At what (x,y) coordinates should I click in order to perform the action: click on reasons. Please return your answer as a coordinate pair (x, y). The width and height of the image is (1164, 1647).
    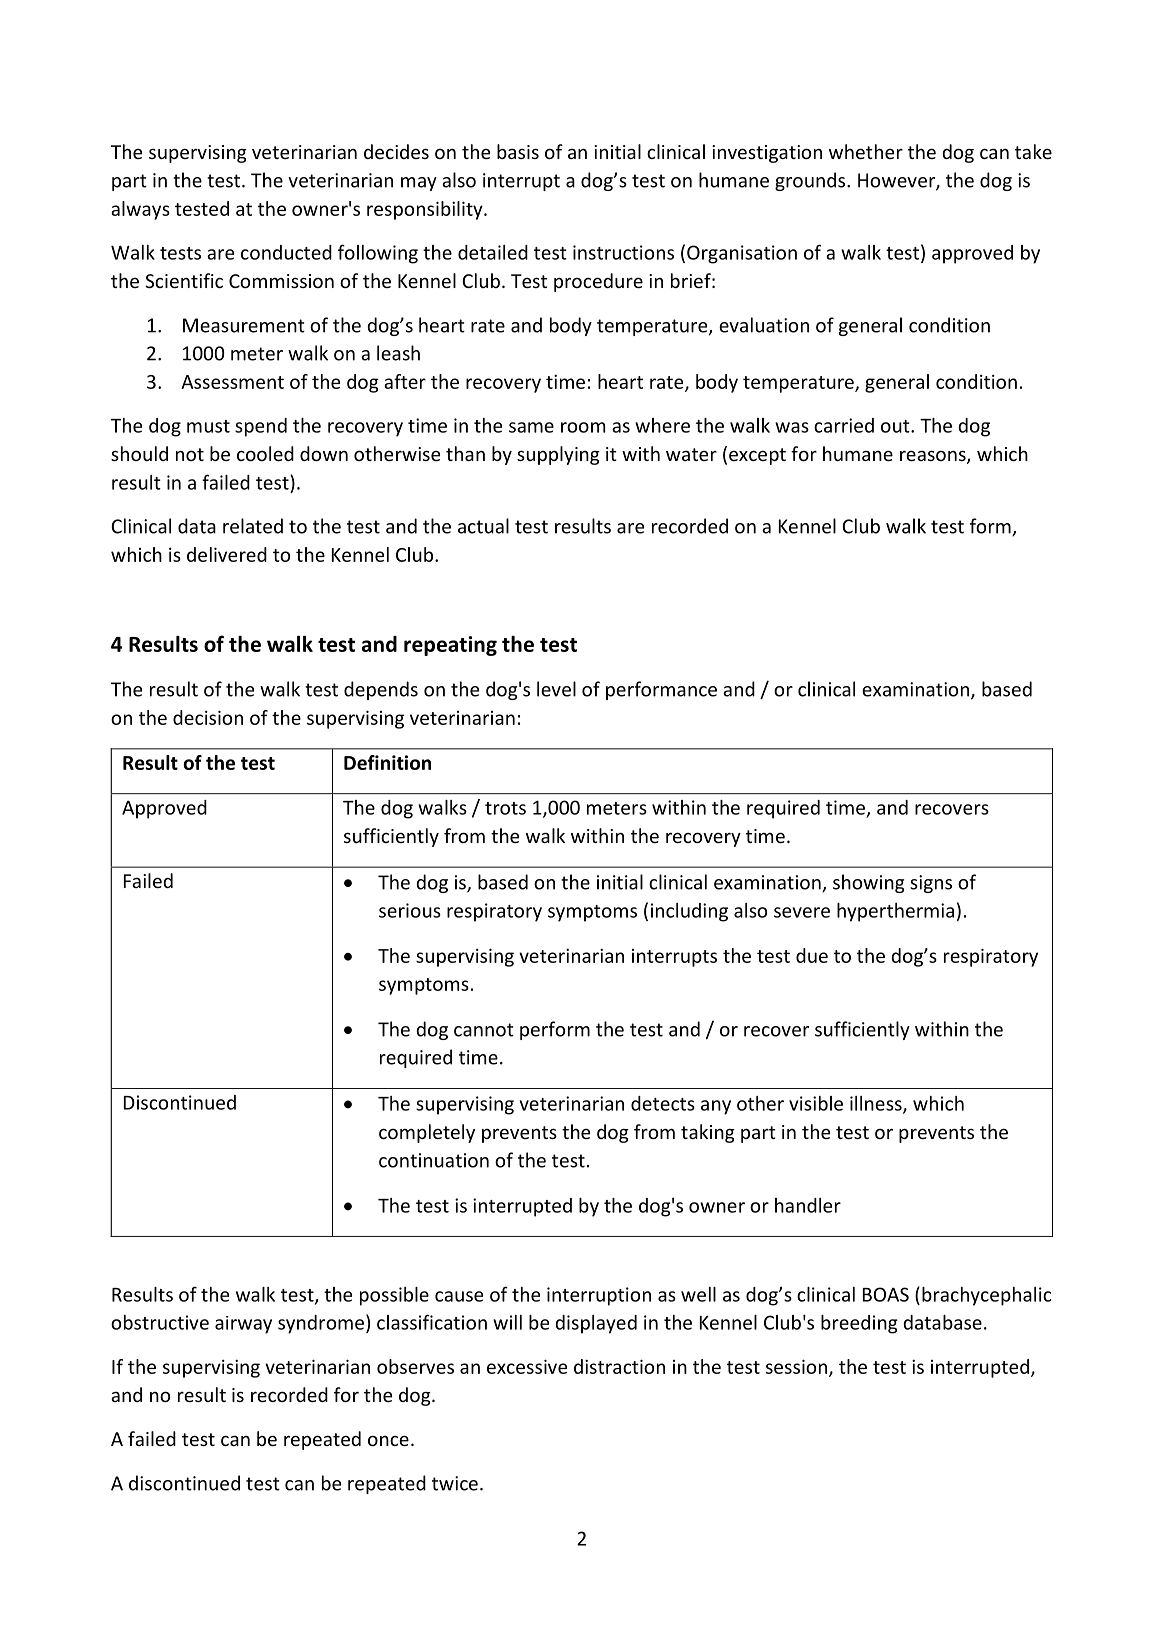
    Looking at the image, I should click on (934, 457).
